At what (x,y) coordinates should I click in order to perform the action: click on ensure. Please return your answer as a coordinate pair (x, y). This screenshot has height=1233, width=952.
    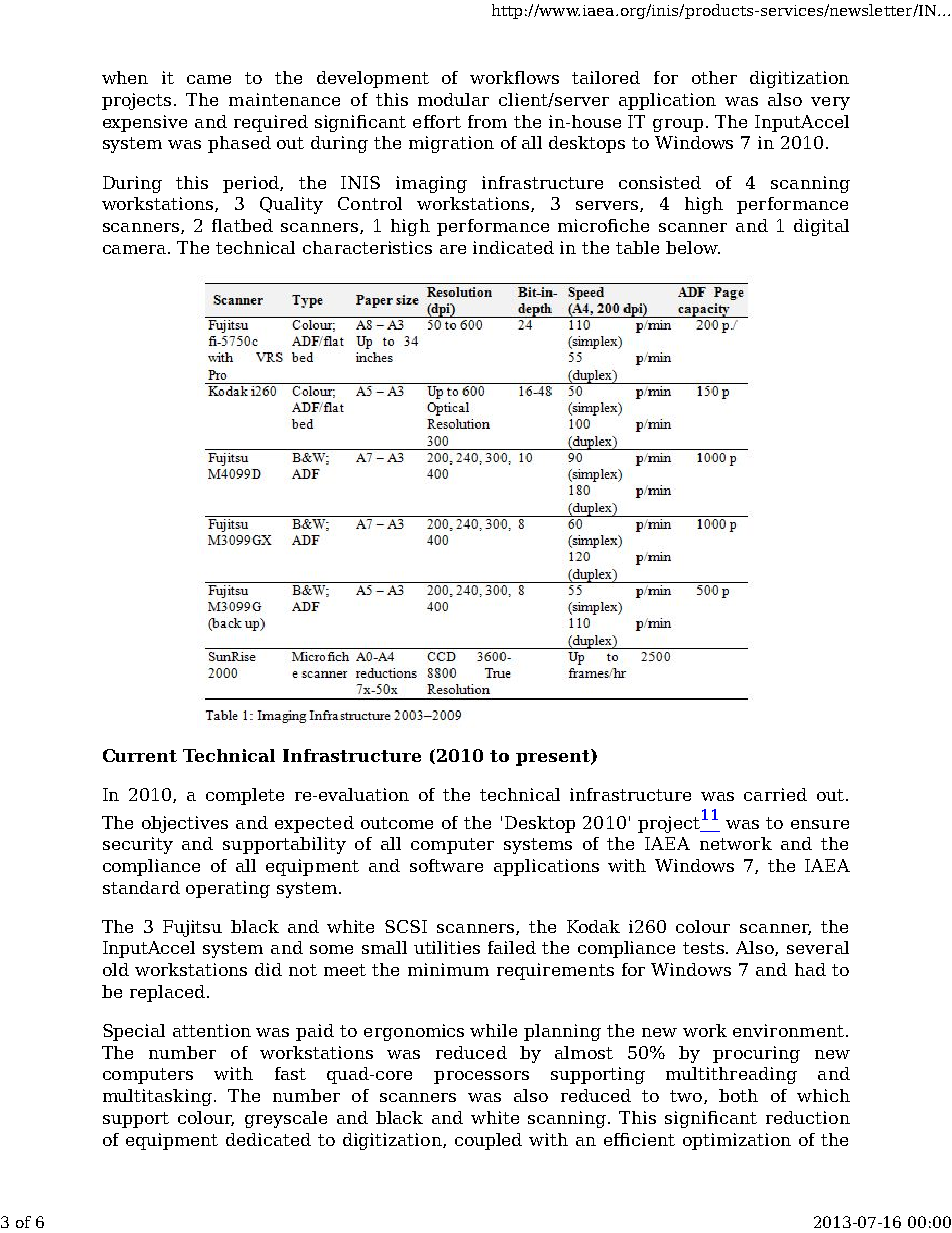
    Looking at the image, I should click on (820, 824).
